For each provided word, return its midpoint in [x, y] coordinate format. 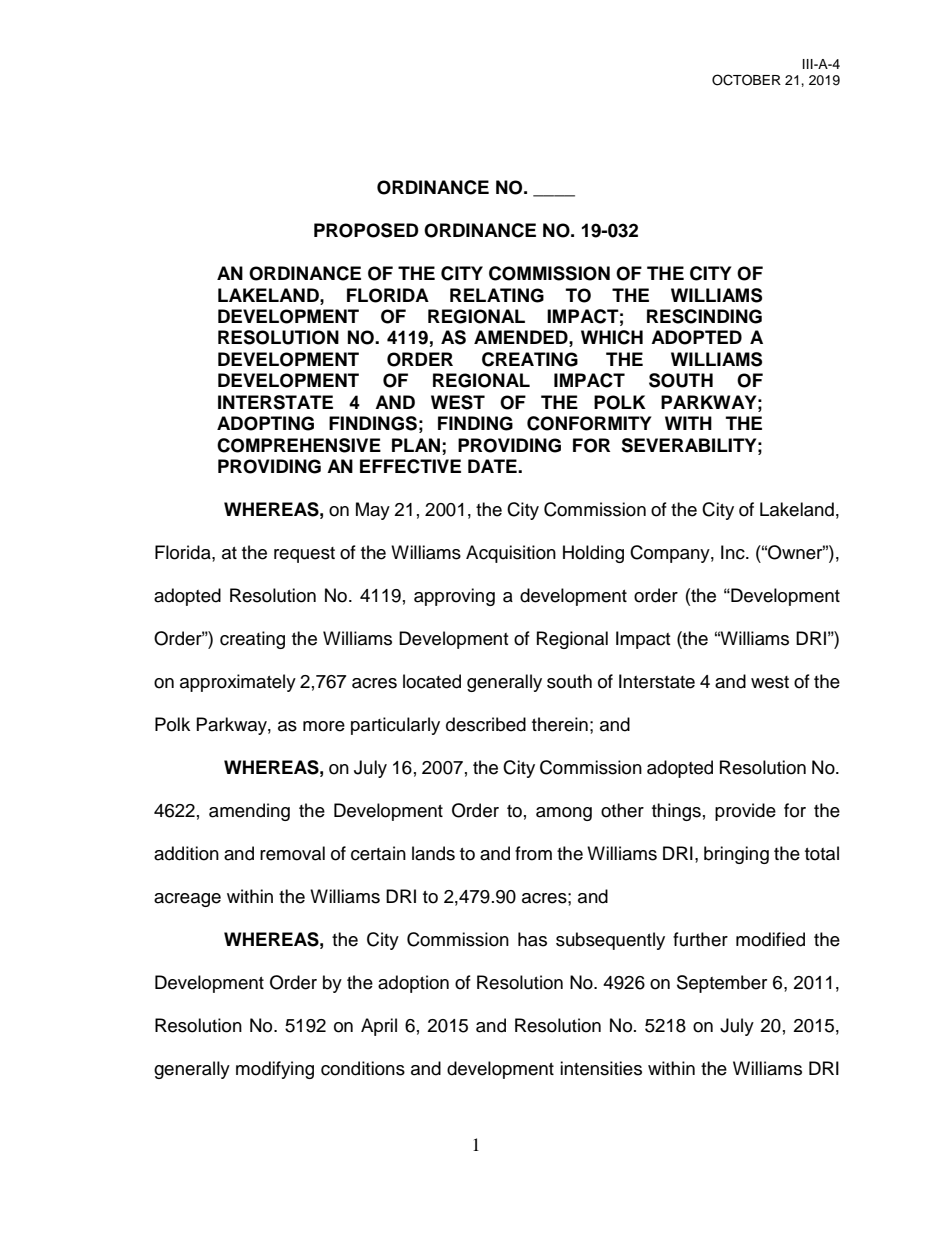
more [324, 726]
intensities [601, 1068]
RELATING [497, 295]
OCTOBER [746, 80]
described [486, 724]
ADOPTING [265, 423]
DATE [493, 466]
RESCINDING [704, 316]
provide [745, 812]
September [722, 984]
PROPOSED [366, 230]
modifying [275, 1070]
